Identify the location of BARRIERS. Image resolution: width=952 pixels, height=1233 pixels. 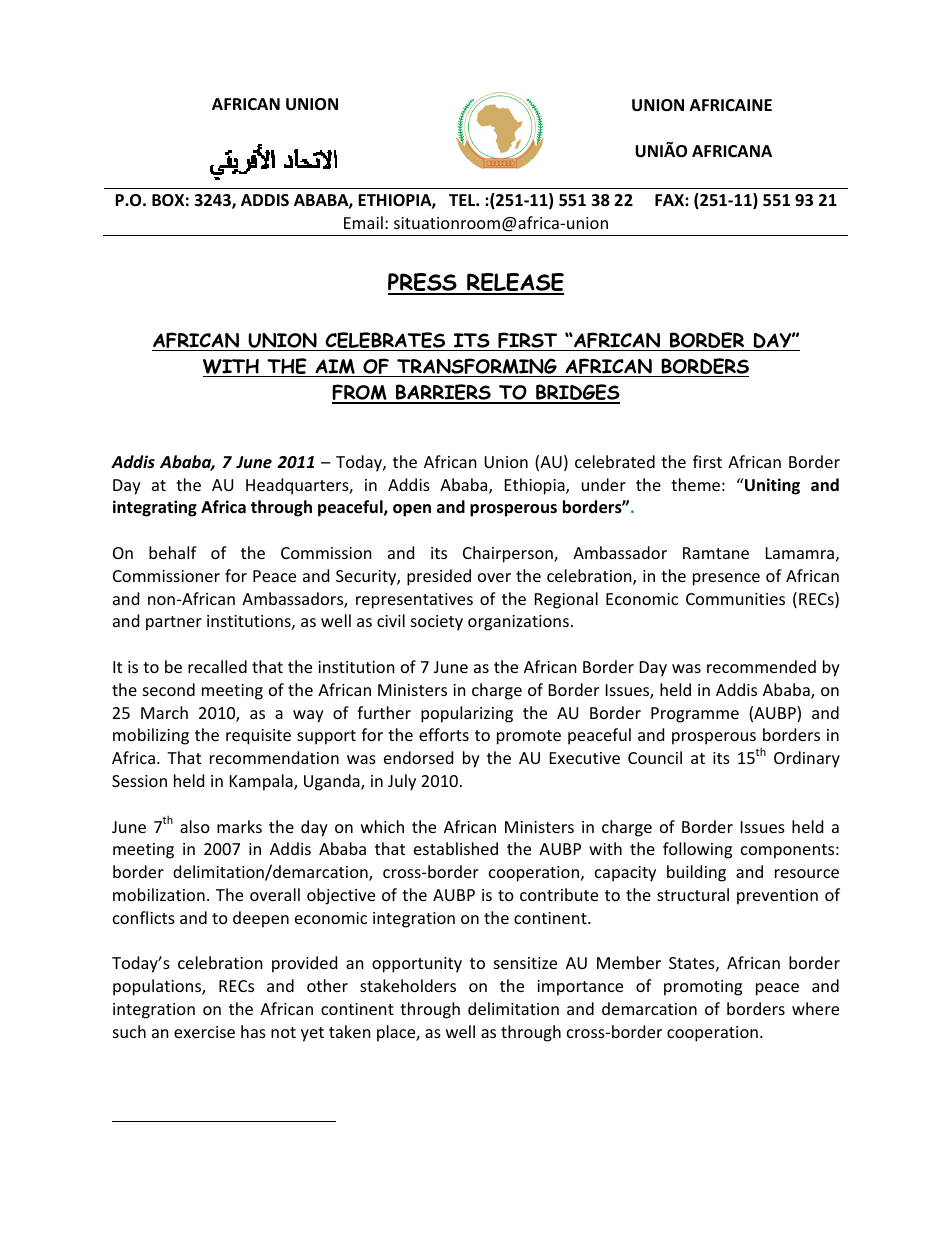
(443, 393).
